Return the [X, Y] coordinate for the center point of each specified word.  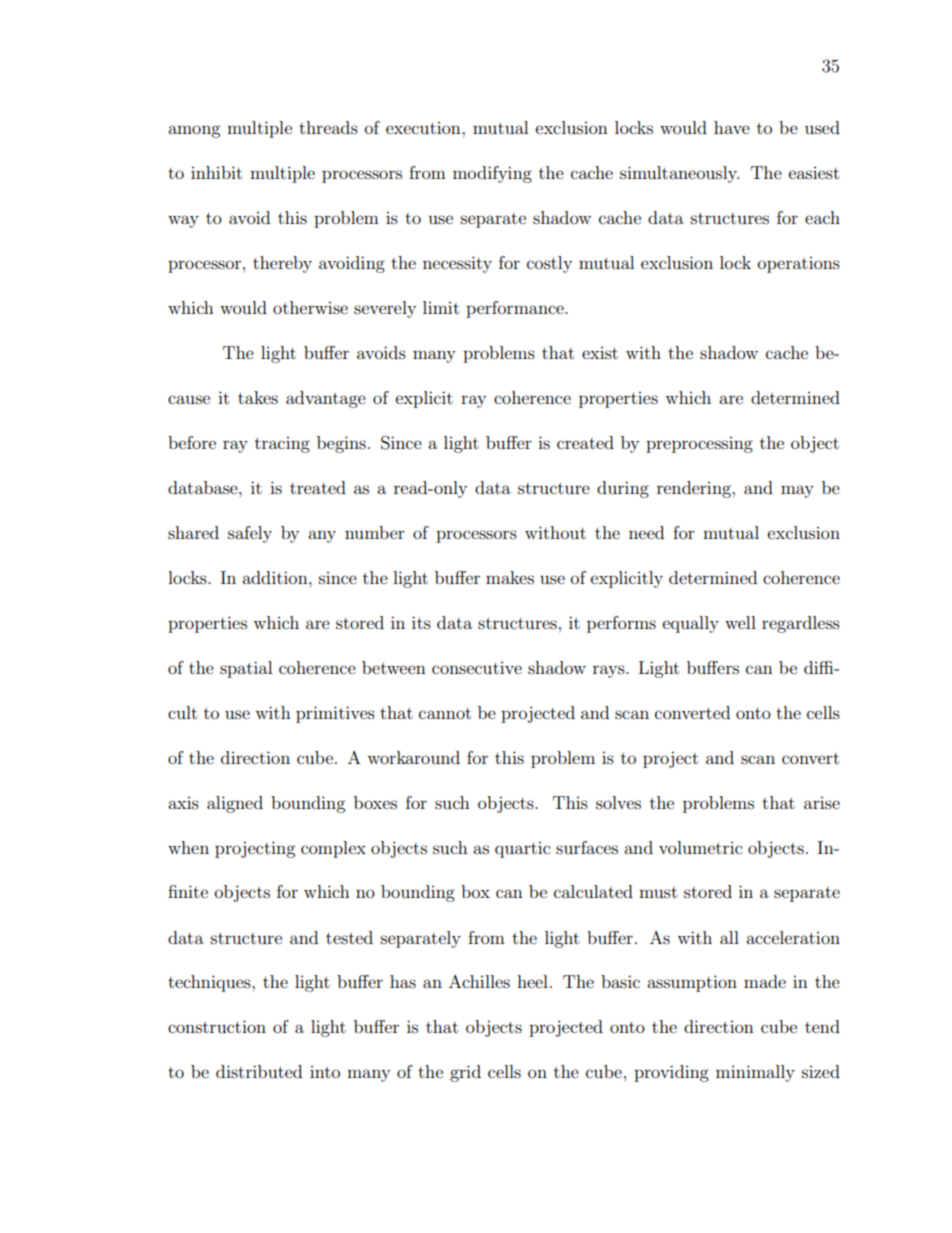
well [740, 622]
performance [516, 309]
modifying [492, 174]
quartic [522, 850]
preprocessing [699, 445]
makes [510, 577]
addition [276, 577]
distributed [259, 1071]
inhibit [216, 172]
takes [258, 397]
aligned [235, 804]
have [732, 127]
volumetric [700, 847]
